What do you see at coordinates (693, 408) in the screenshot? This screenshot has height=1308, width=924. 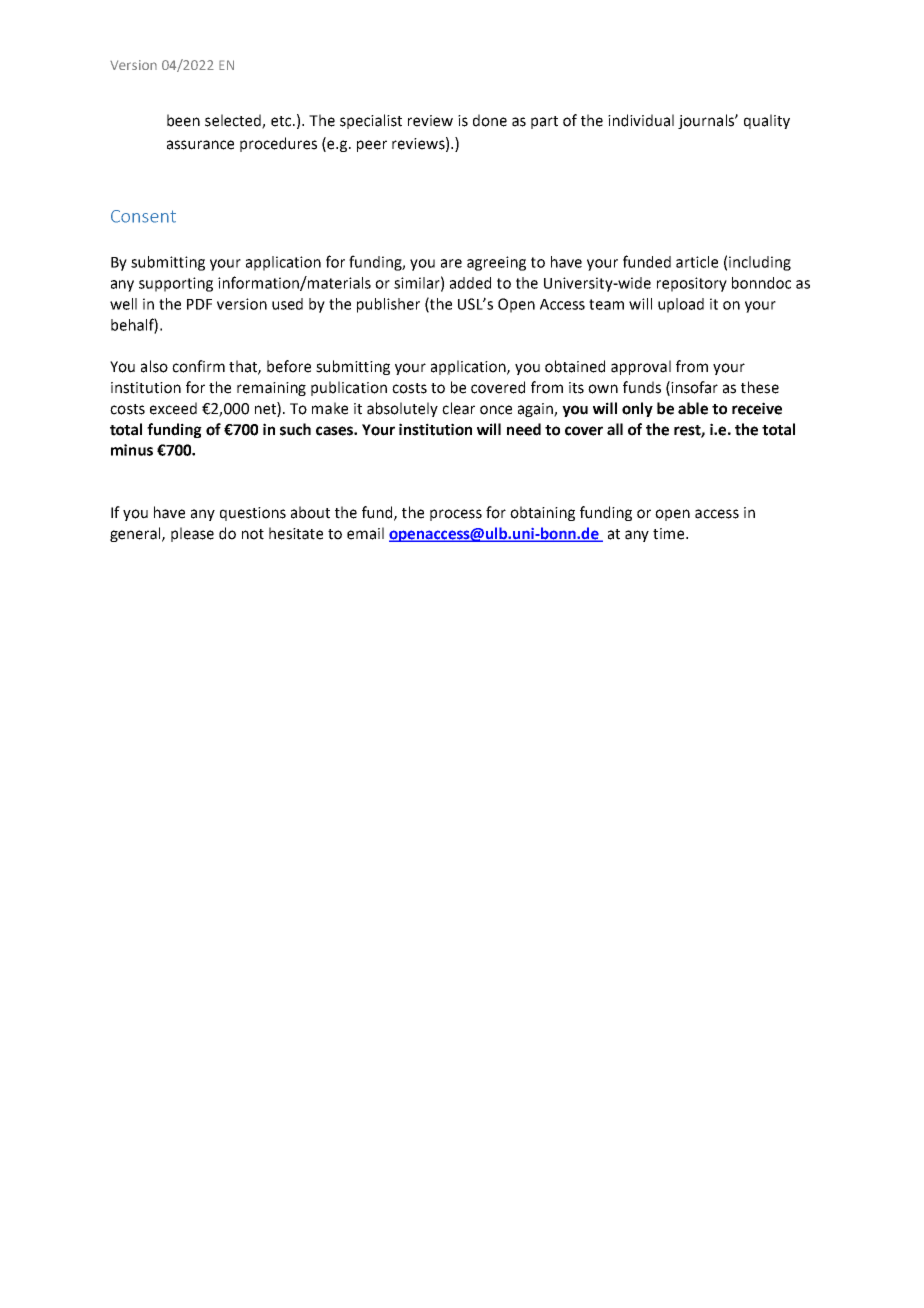 I see `able` at bounding box center [693, 408].
